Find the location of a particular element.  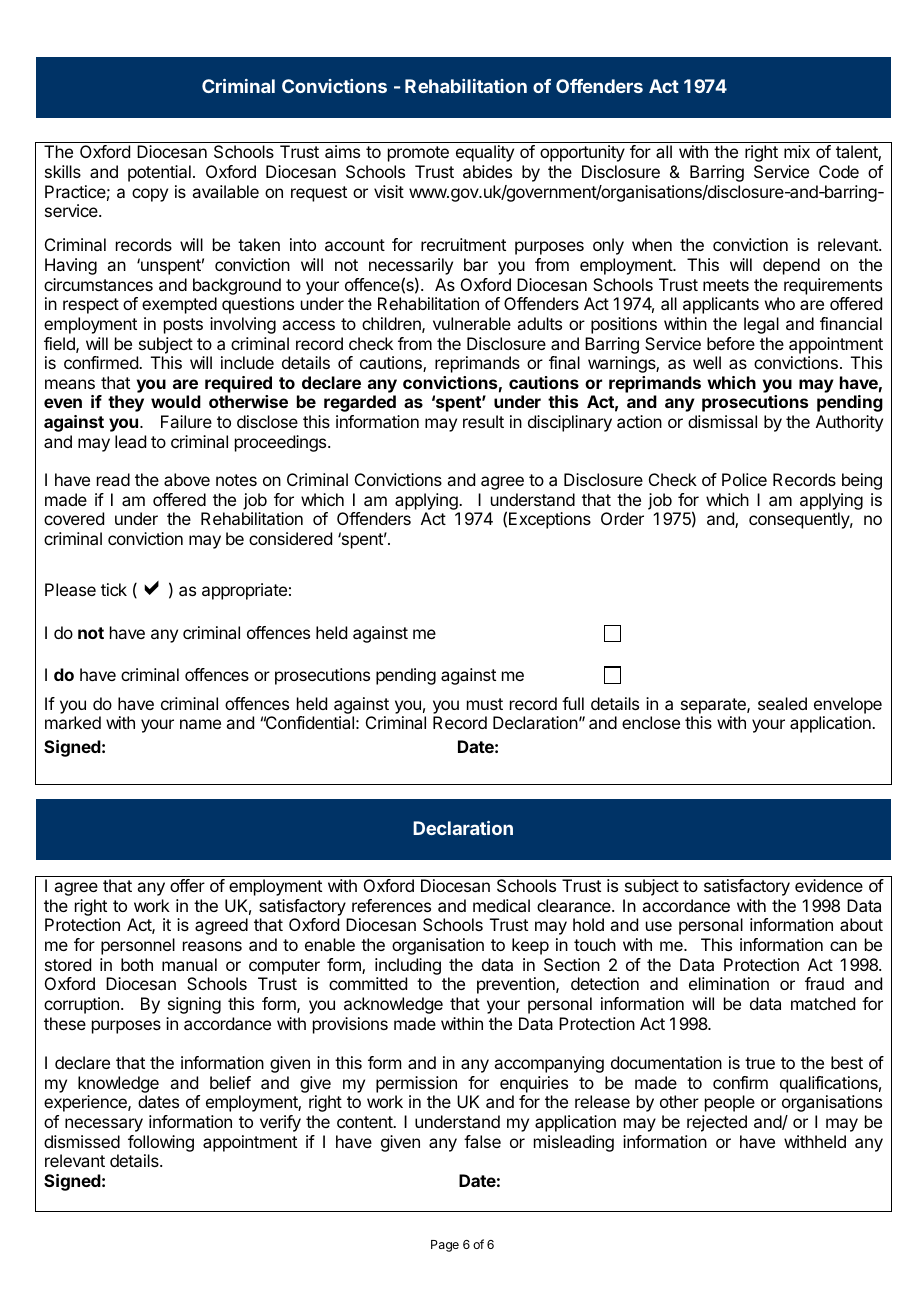

above is located at coordinates (187, 479).
